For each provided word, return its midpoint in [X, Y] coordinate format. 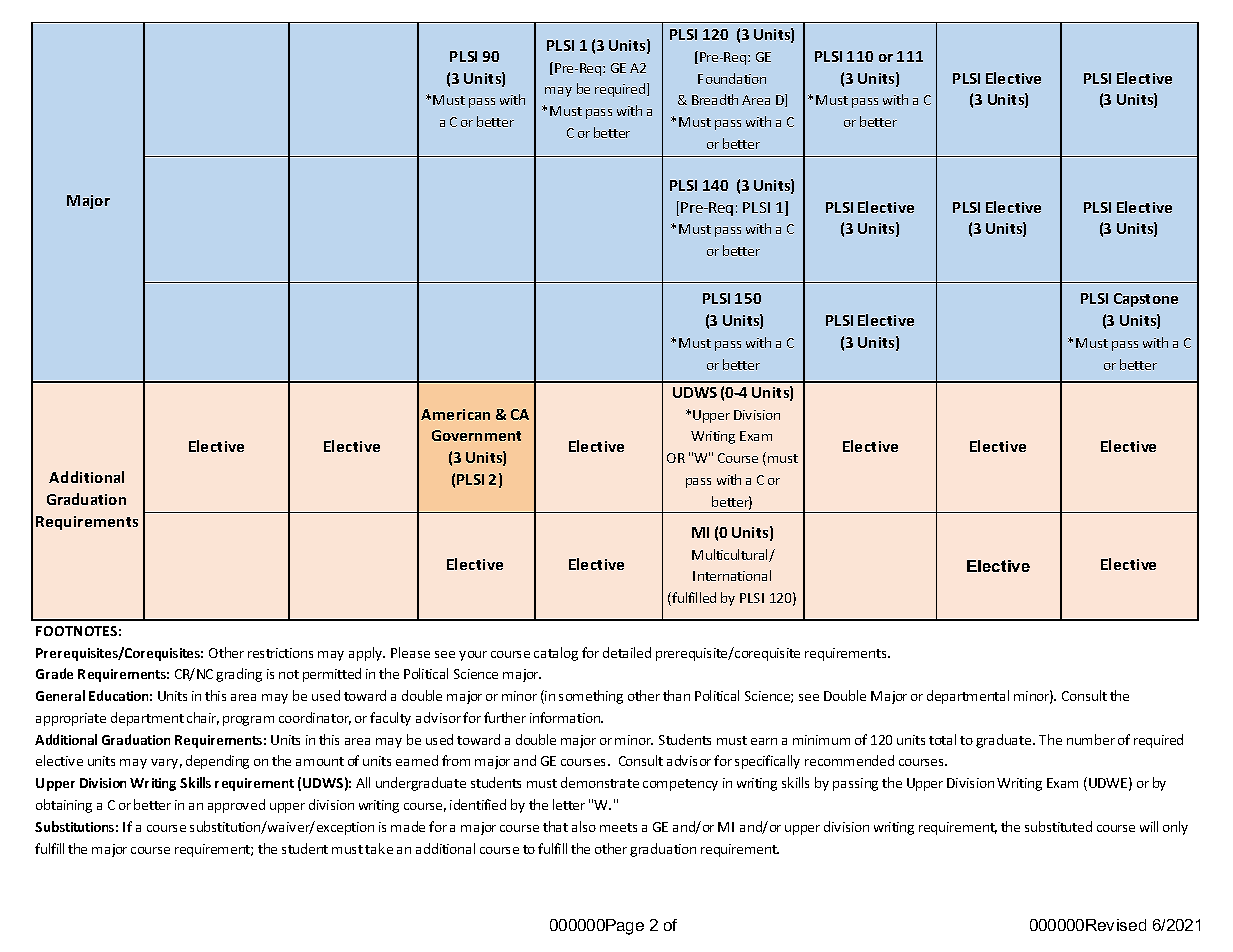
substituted [1058, 826]
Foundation [732, 78]
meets [618, 827]
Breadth [715, 99]
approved [236, 806]
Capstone [1146, 300]
